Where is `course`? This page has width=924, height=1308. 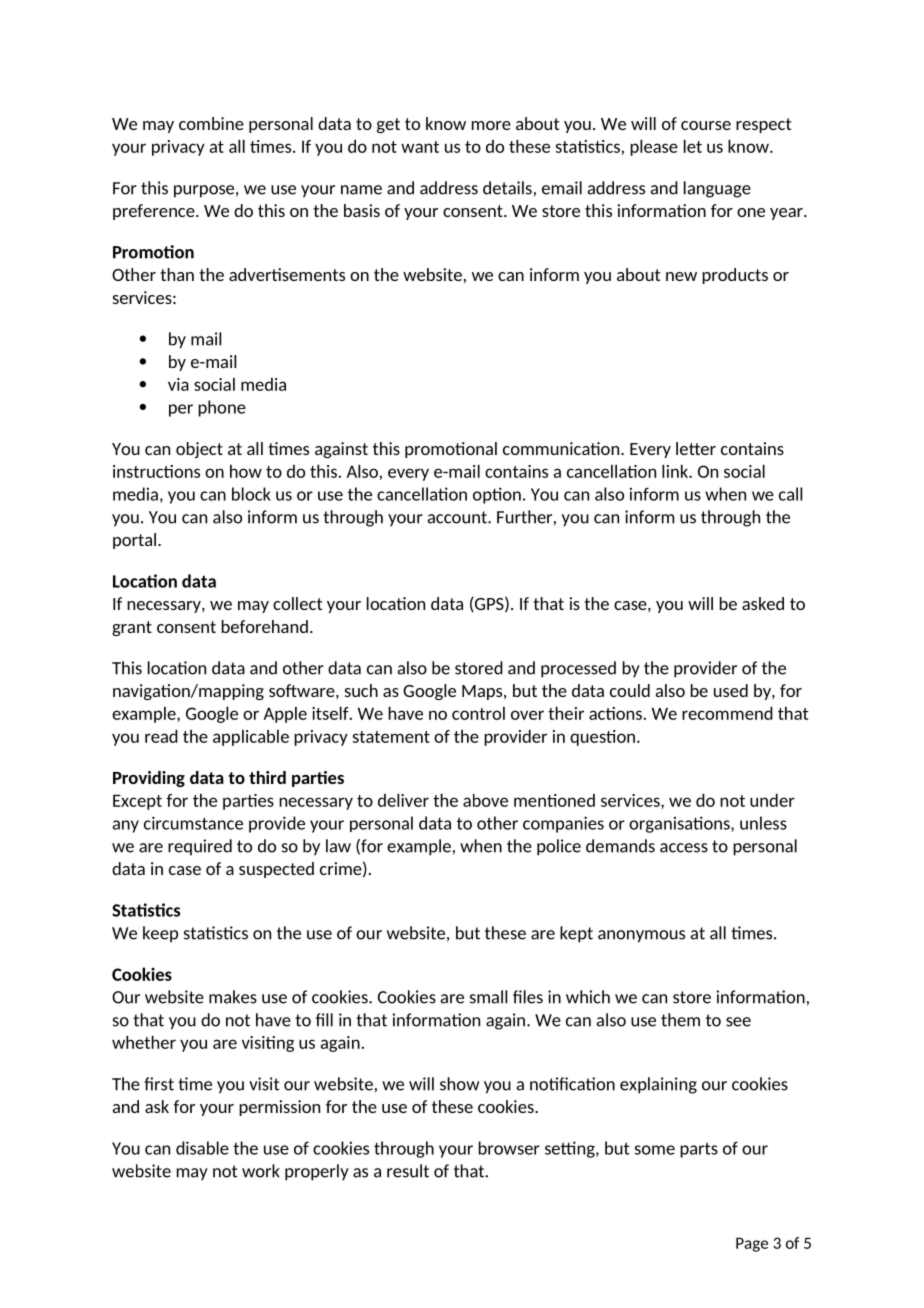 course is located at coordinates (706, 125).
